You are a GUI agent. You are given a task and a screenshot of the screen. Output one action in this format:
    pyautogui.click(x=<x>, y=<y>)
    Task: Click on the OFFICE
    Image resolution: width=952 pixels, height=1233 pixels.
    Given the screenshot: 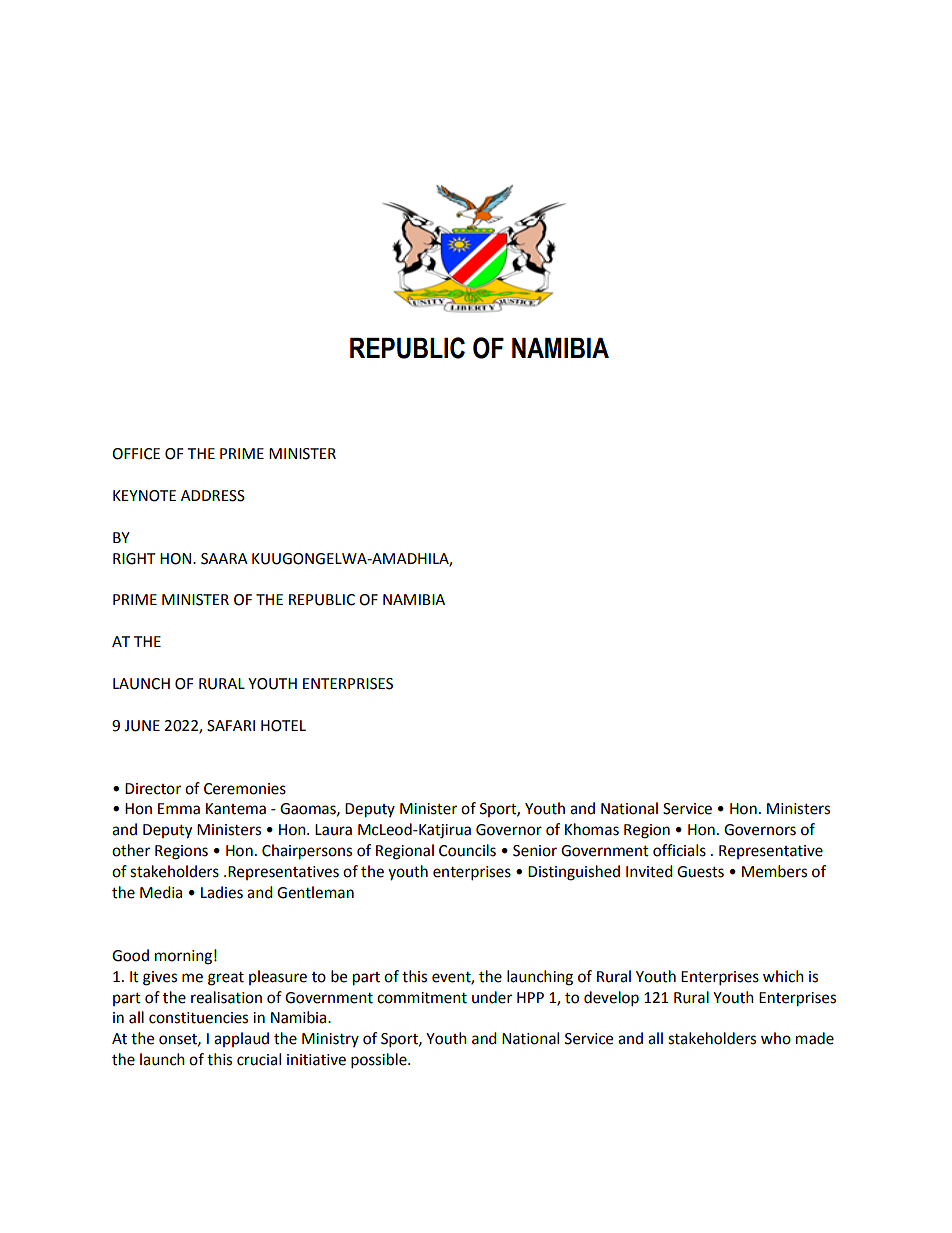 What is the action you would take?
    pyautogui.click(x=136, y=454)
